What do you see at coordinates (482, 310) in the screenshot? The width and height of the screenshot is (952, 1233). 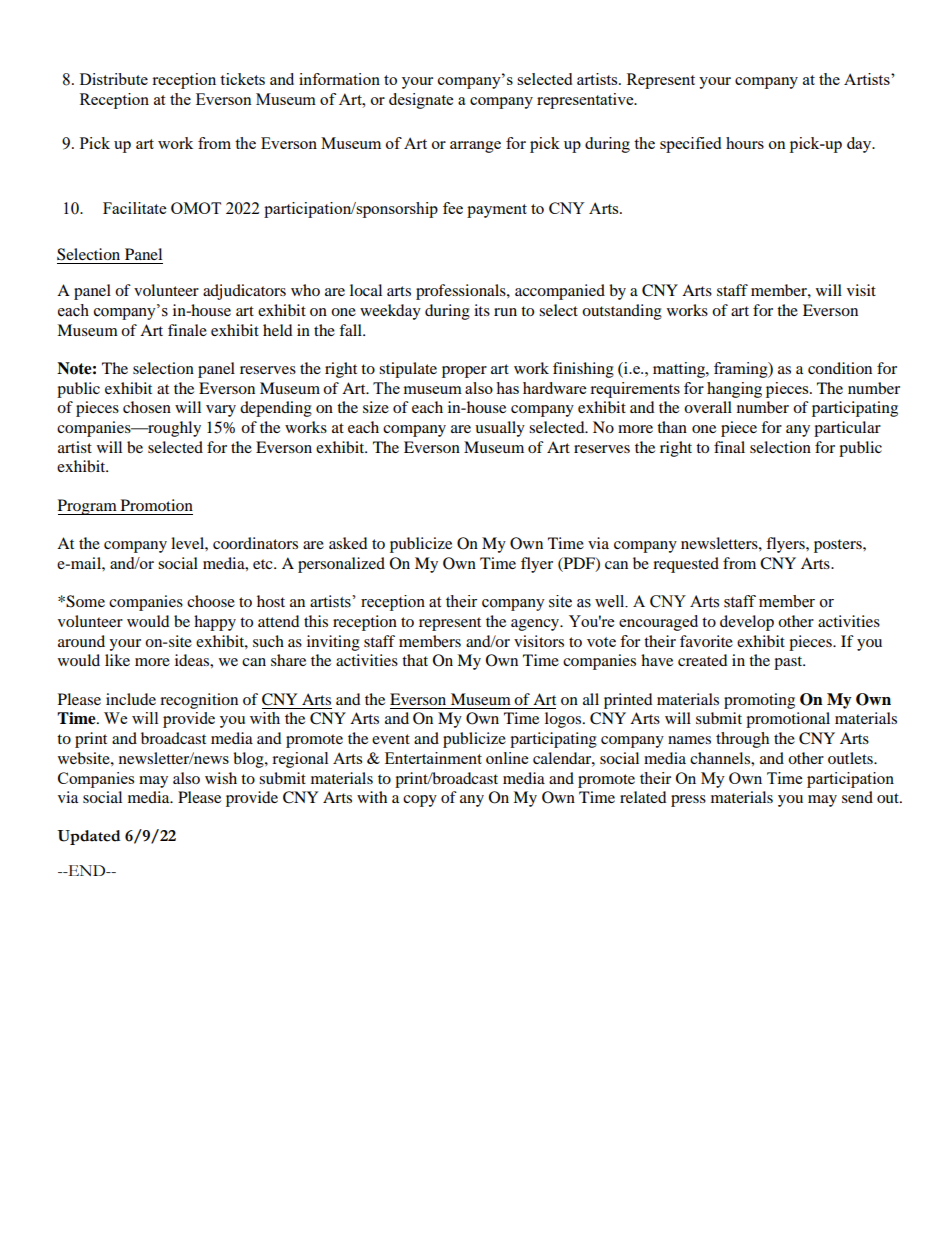 I see `its` at bounding box center [482, 310].
